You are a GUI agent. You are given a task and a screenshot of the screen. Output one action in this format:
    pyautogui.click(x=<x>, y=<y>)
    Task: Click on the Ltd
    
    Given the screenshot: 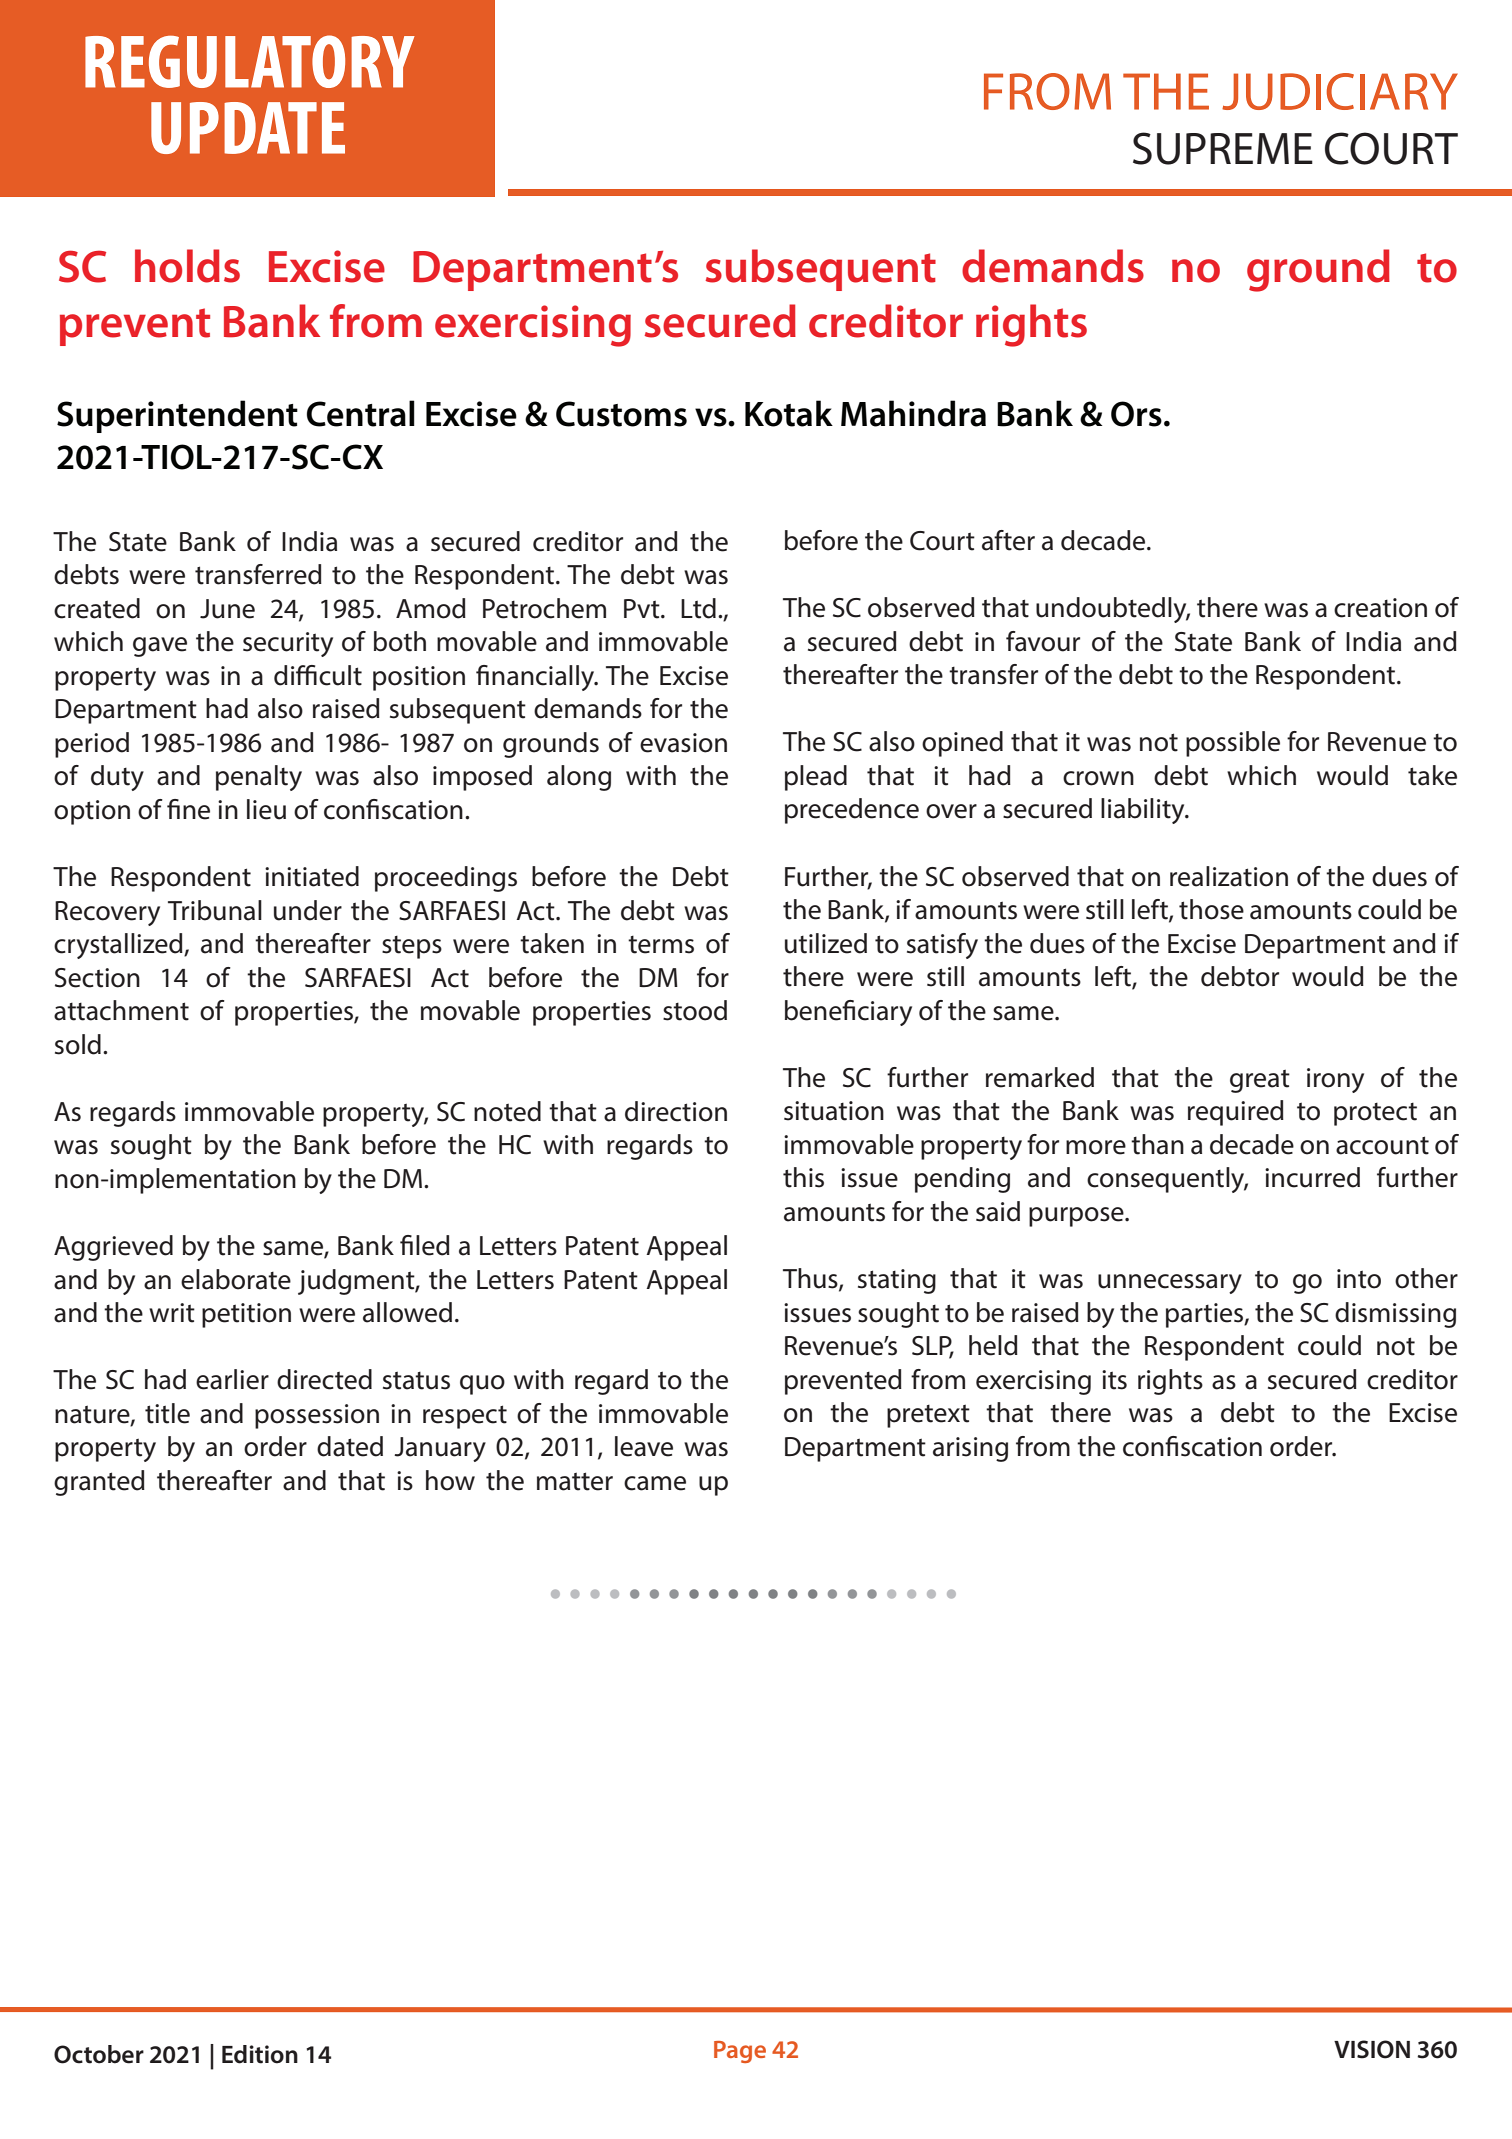 What is the action you would take?
    pyautogui.click(x=698, y=608)
